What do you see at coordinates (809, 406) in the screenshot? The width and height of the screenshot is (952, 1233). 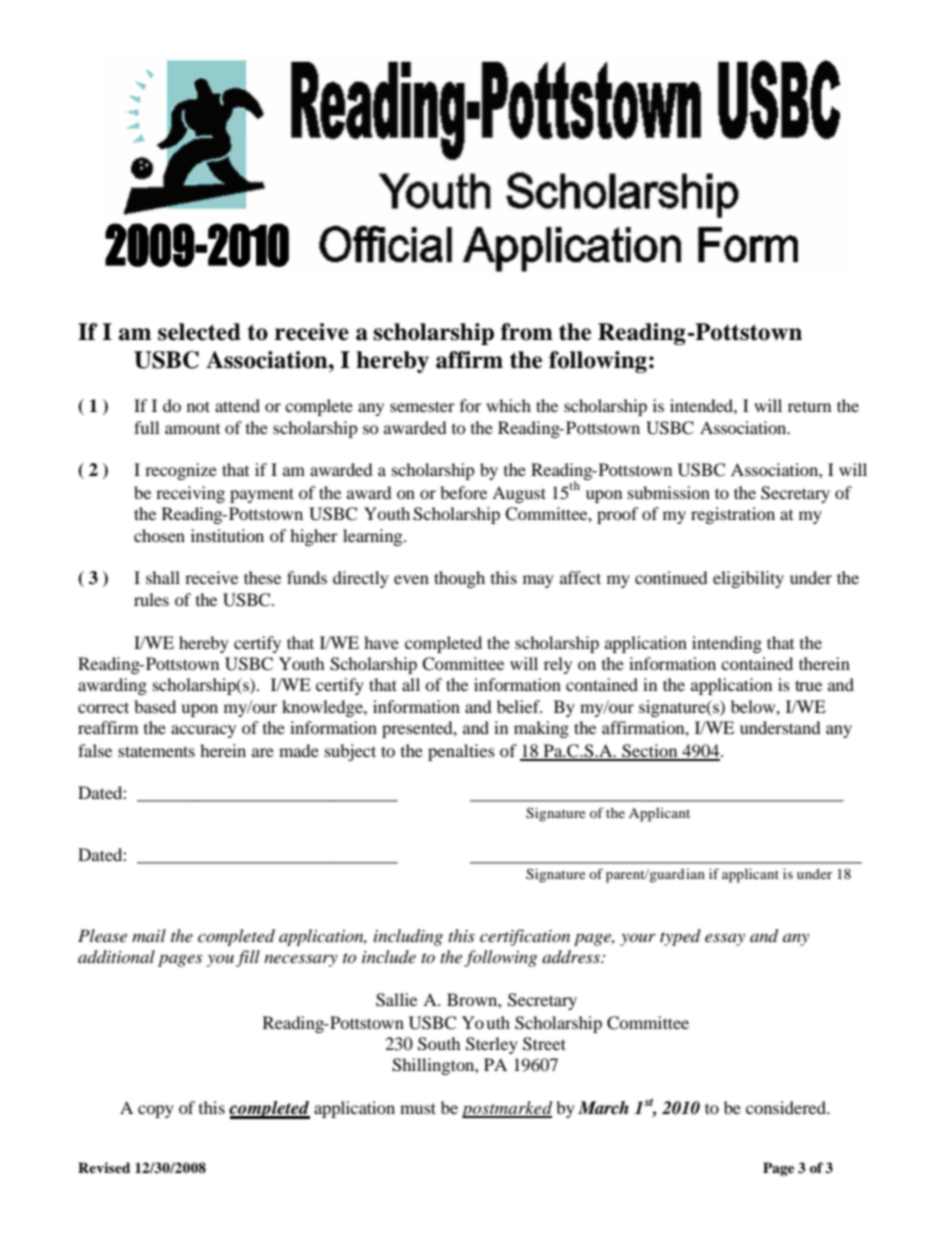 I see `return` at bounding box center [809, 406].
